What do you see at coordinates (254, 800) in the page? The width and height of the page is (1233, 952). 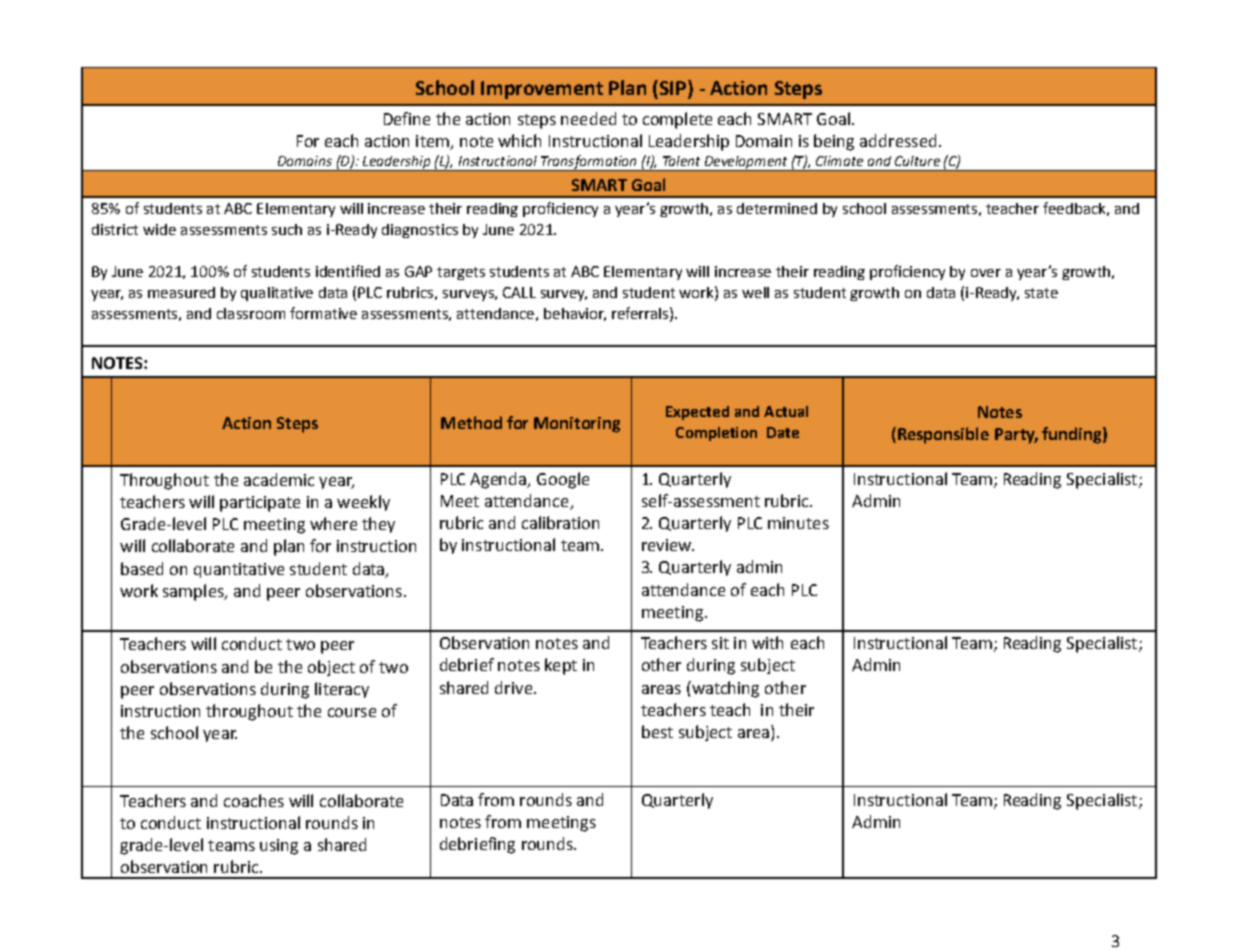 I see `coaches` at bounding box center [254, 800].
